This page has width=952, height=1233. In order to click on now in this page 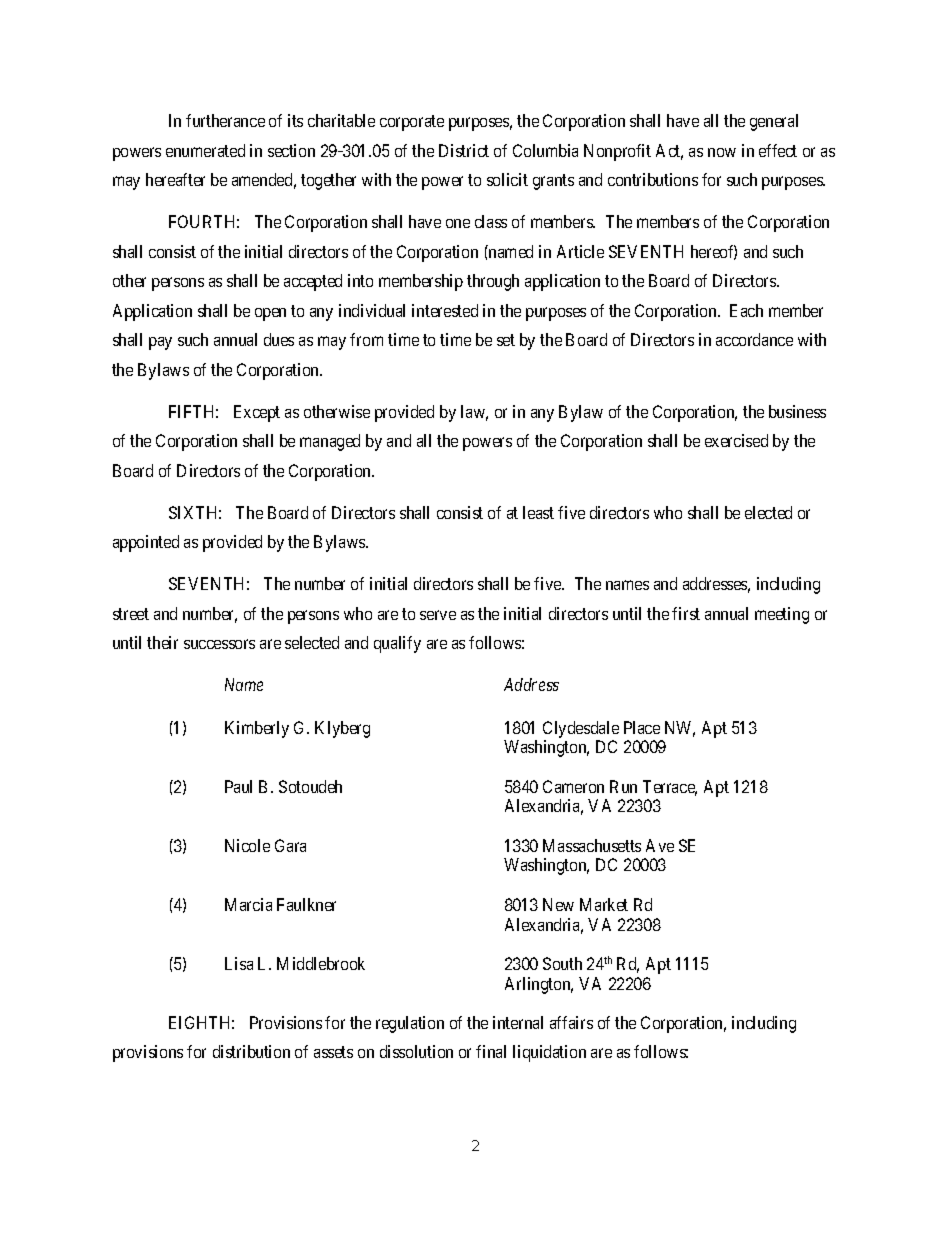, I will do `click(722, 152)`.
